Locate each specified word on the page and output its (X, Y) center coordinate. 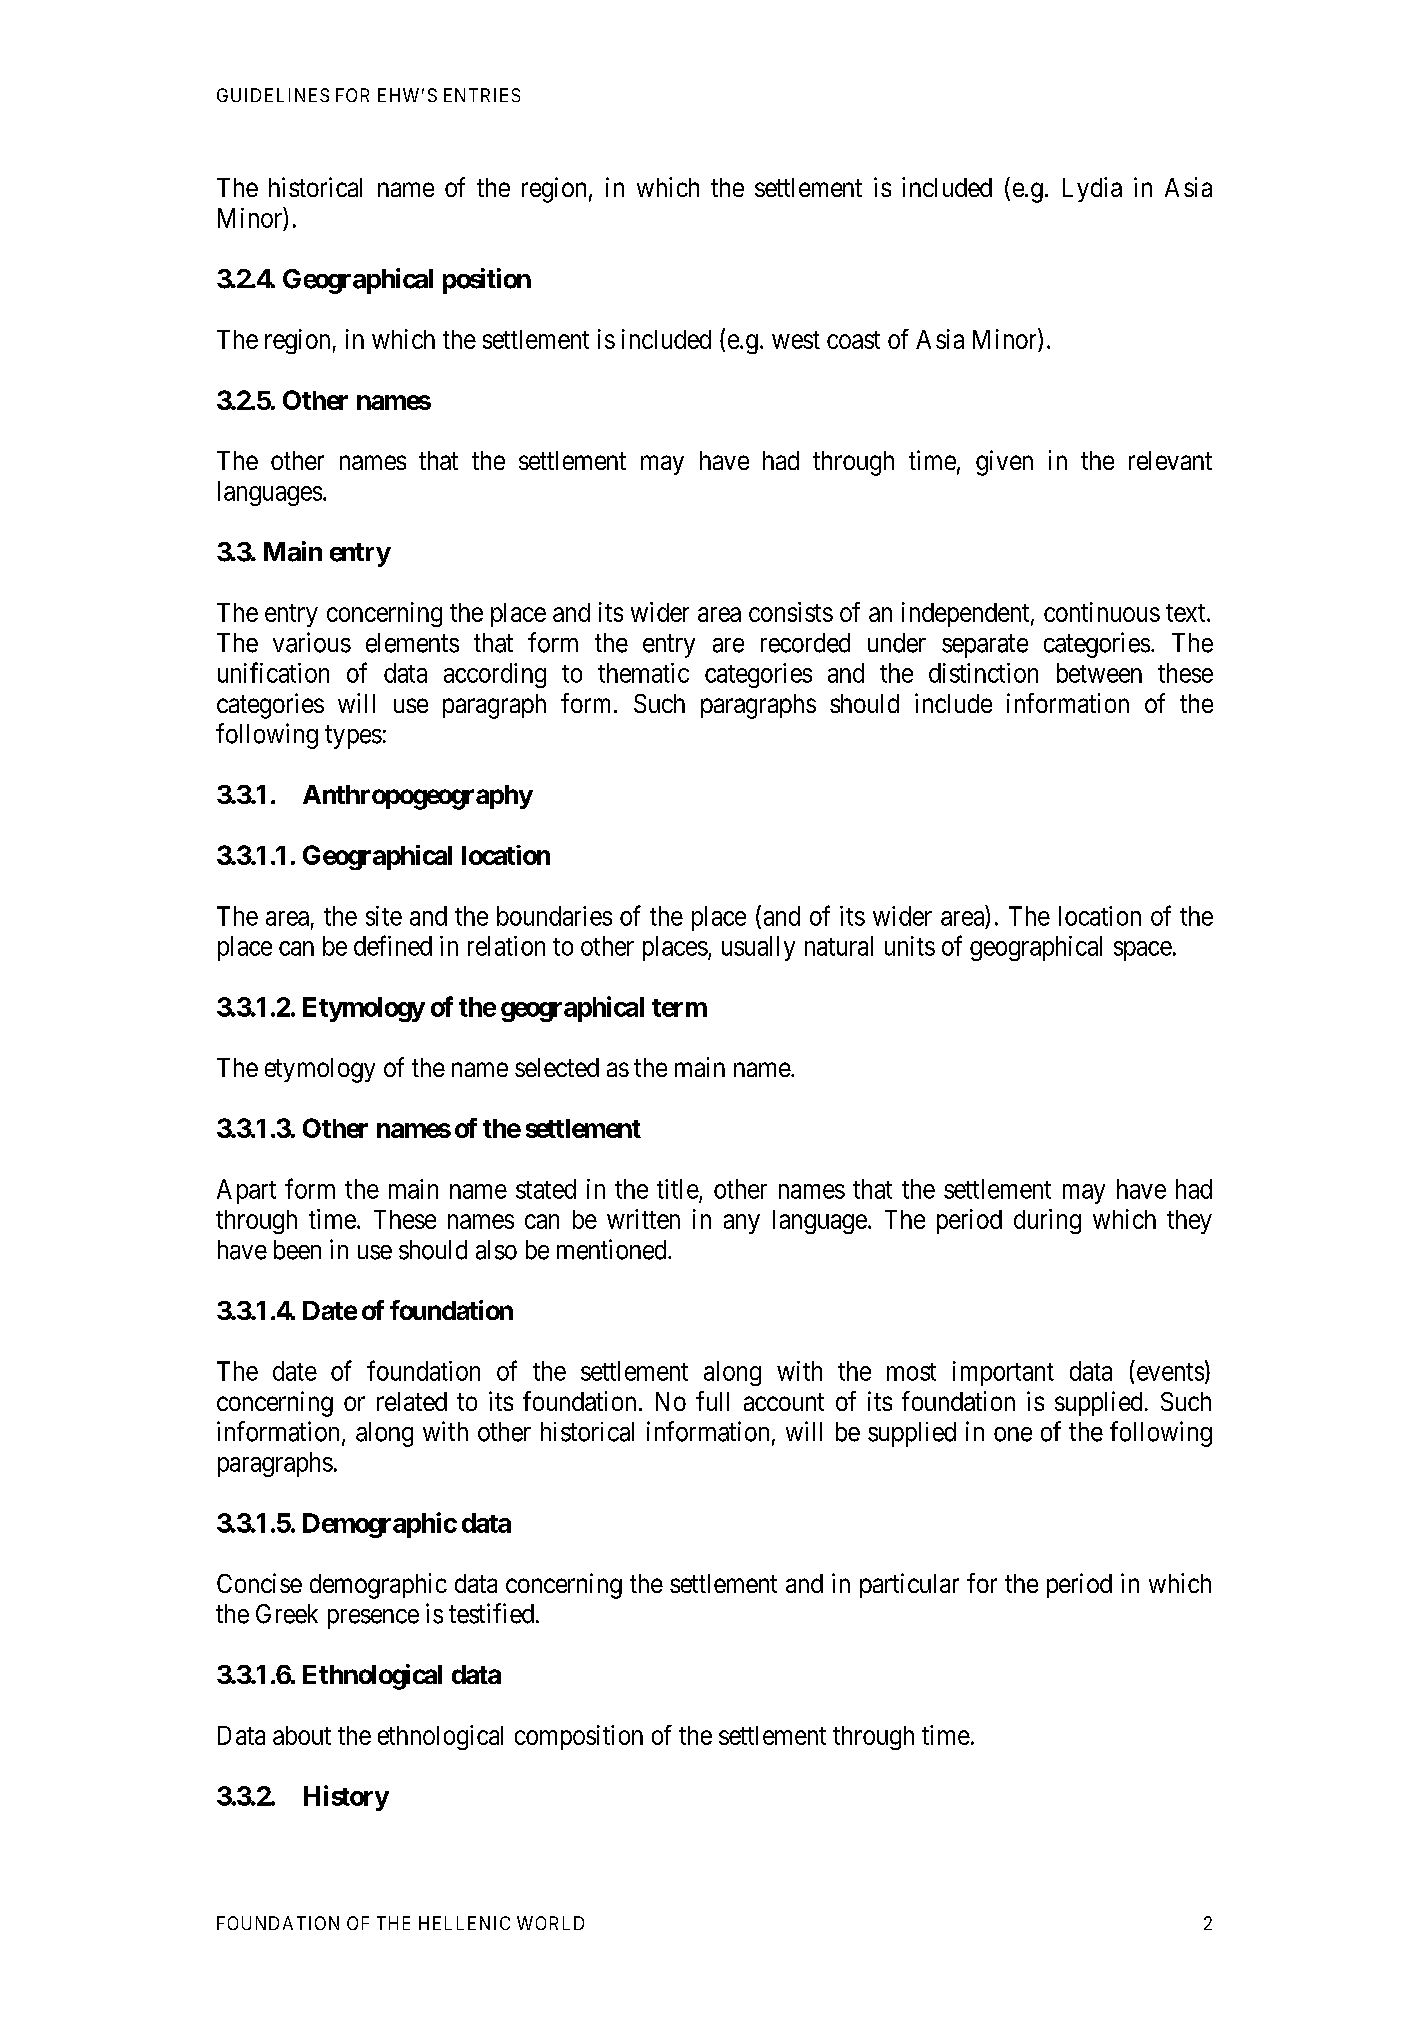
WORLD (550, 1923)
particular (909, 1585)
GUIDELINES (273, 95)
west (796, 340)
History (346, 1798)
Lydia (1092, 189)
